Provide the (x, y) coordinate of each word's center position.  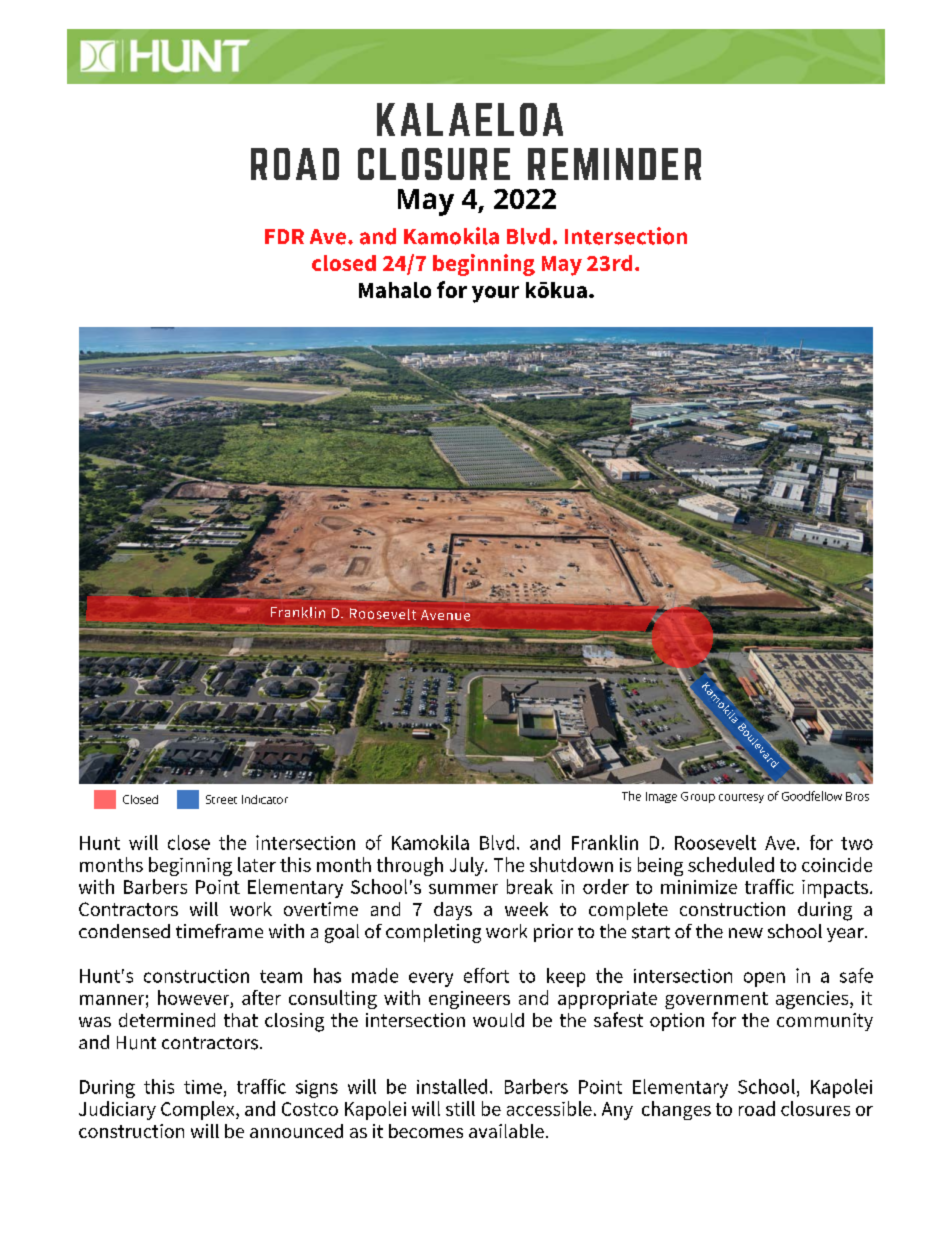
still (460, 1108)
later (257, 864)
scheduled (731, 864)
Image (661, 797)
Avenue (445, 615)
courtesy (741, 798)
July (468, 866)
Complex (199, 1110)
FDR (284, 236)
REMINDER (614, 164)
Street (221, 799)
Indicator (265, 799)
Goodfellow (812, 796)
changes (676, 1110)
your (495, 294)
